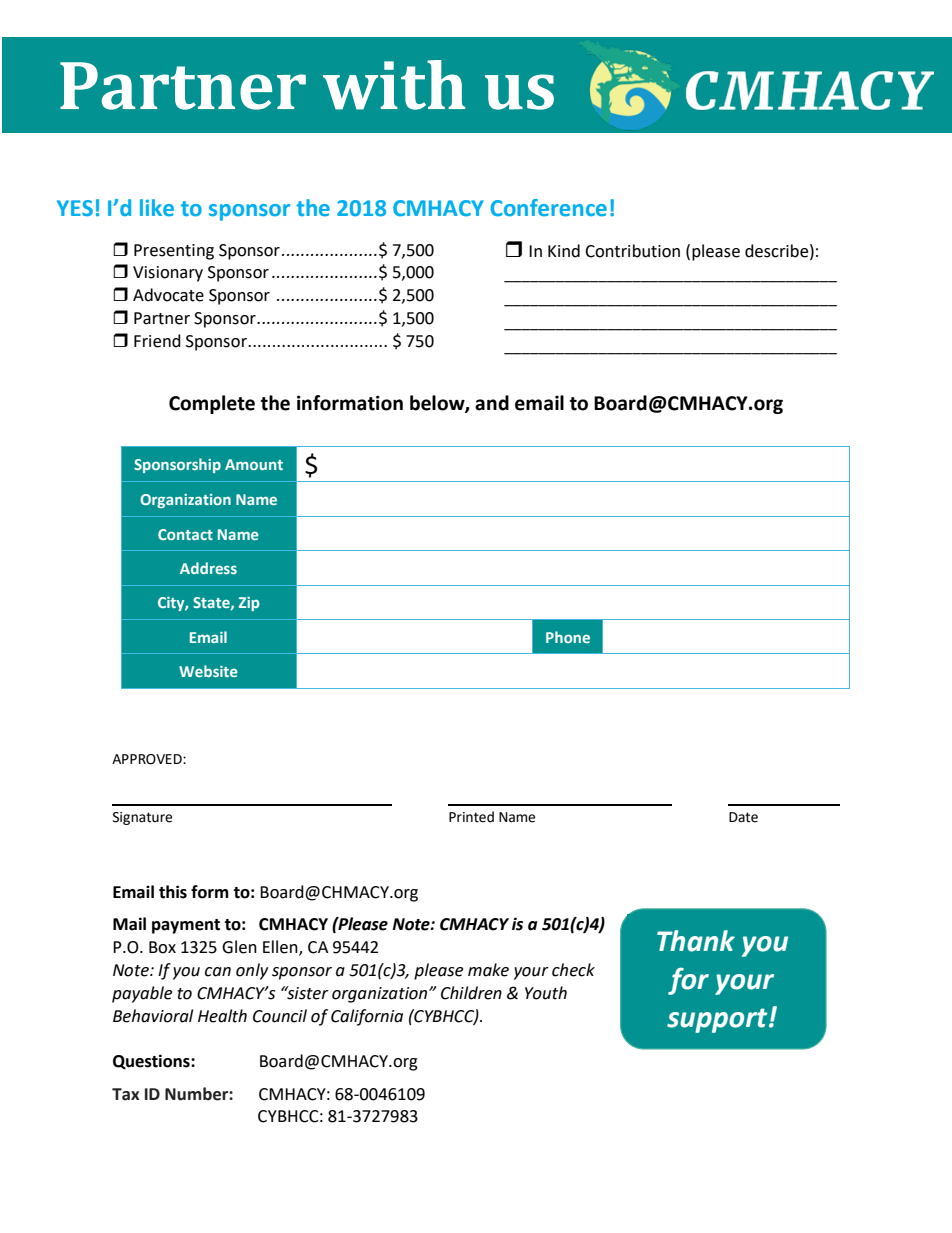 This page has width=952, height=1233. I want to click on Zip, so click(249, 604).
